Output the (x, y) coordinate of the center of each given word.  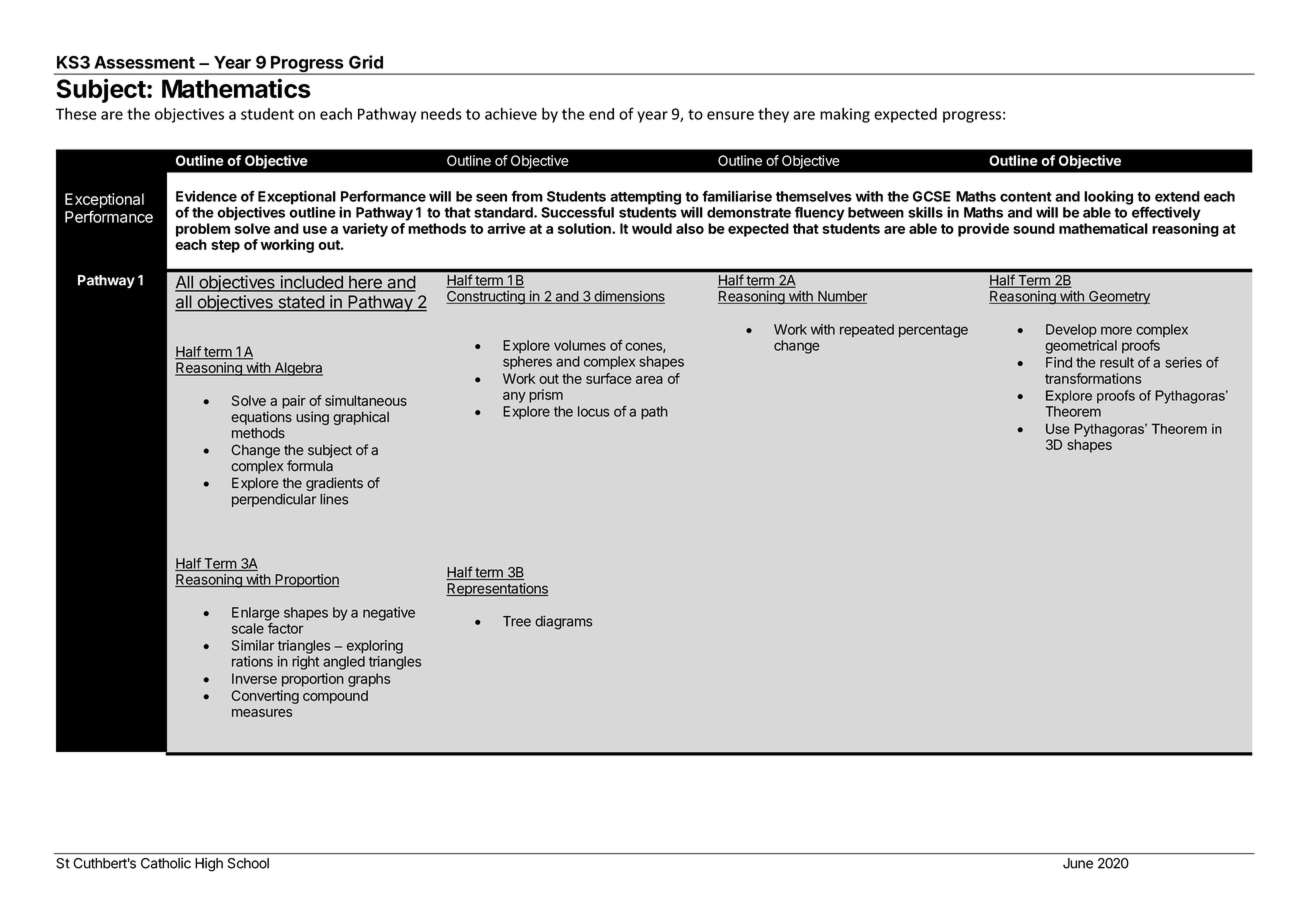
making (845, 115)
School (248, 863)
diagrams (563, 623)
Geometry (1118, 297)
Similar (253, 645)
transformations (1093, 378)
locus (593, 411)
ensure (730, 115)
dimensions (628, 297)
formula (310, 465)
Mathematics (236, 88)
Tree (517, 621)
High (209, 864)
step (225, 246)
